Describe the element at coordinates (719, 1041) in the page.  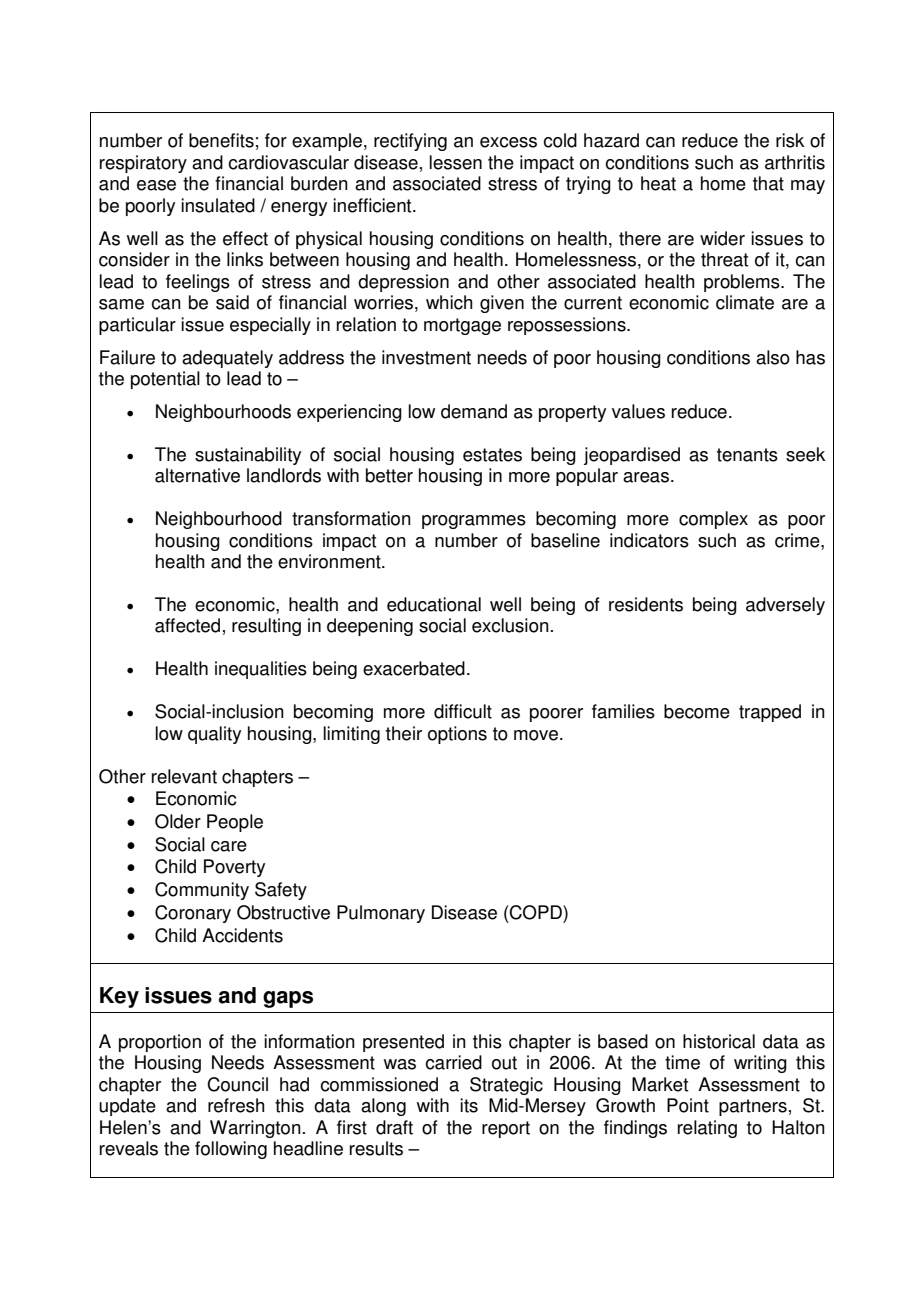
I see `historical` at that location.
